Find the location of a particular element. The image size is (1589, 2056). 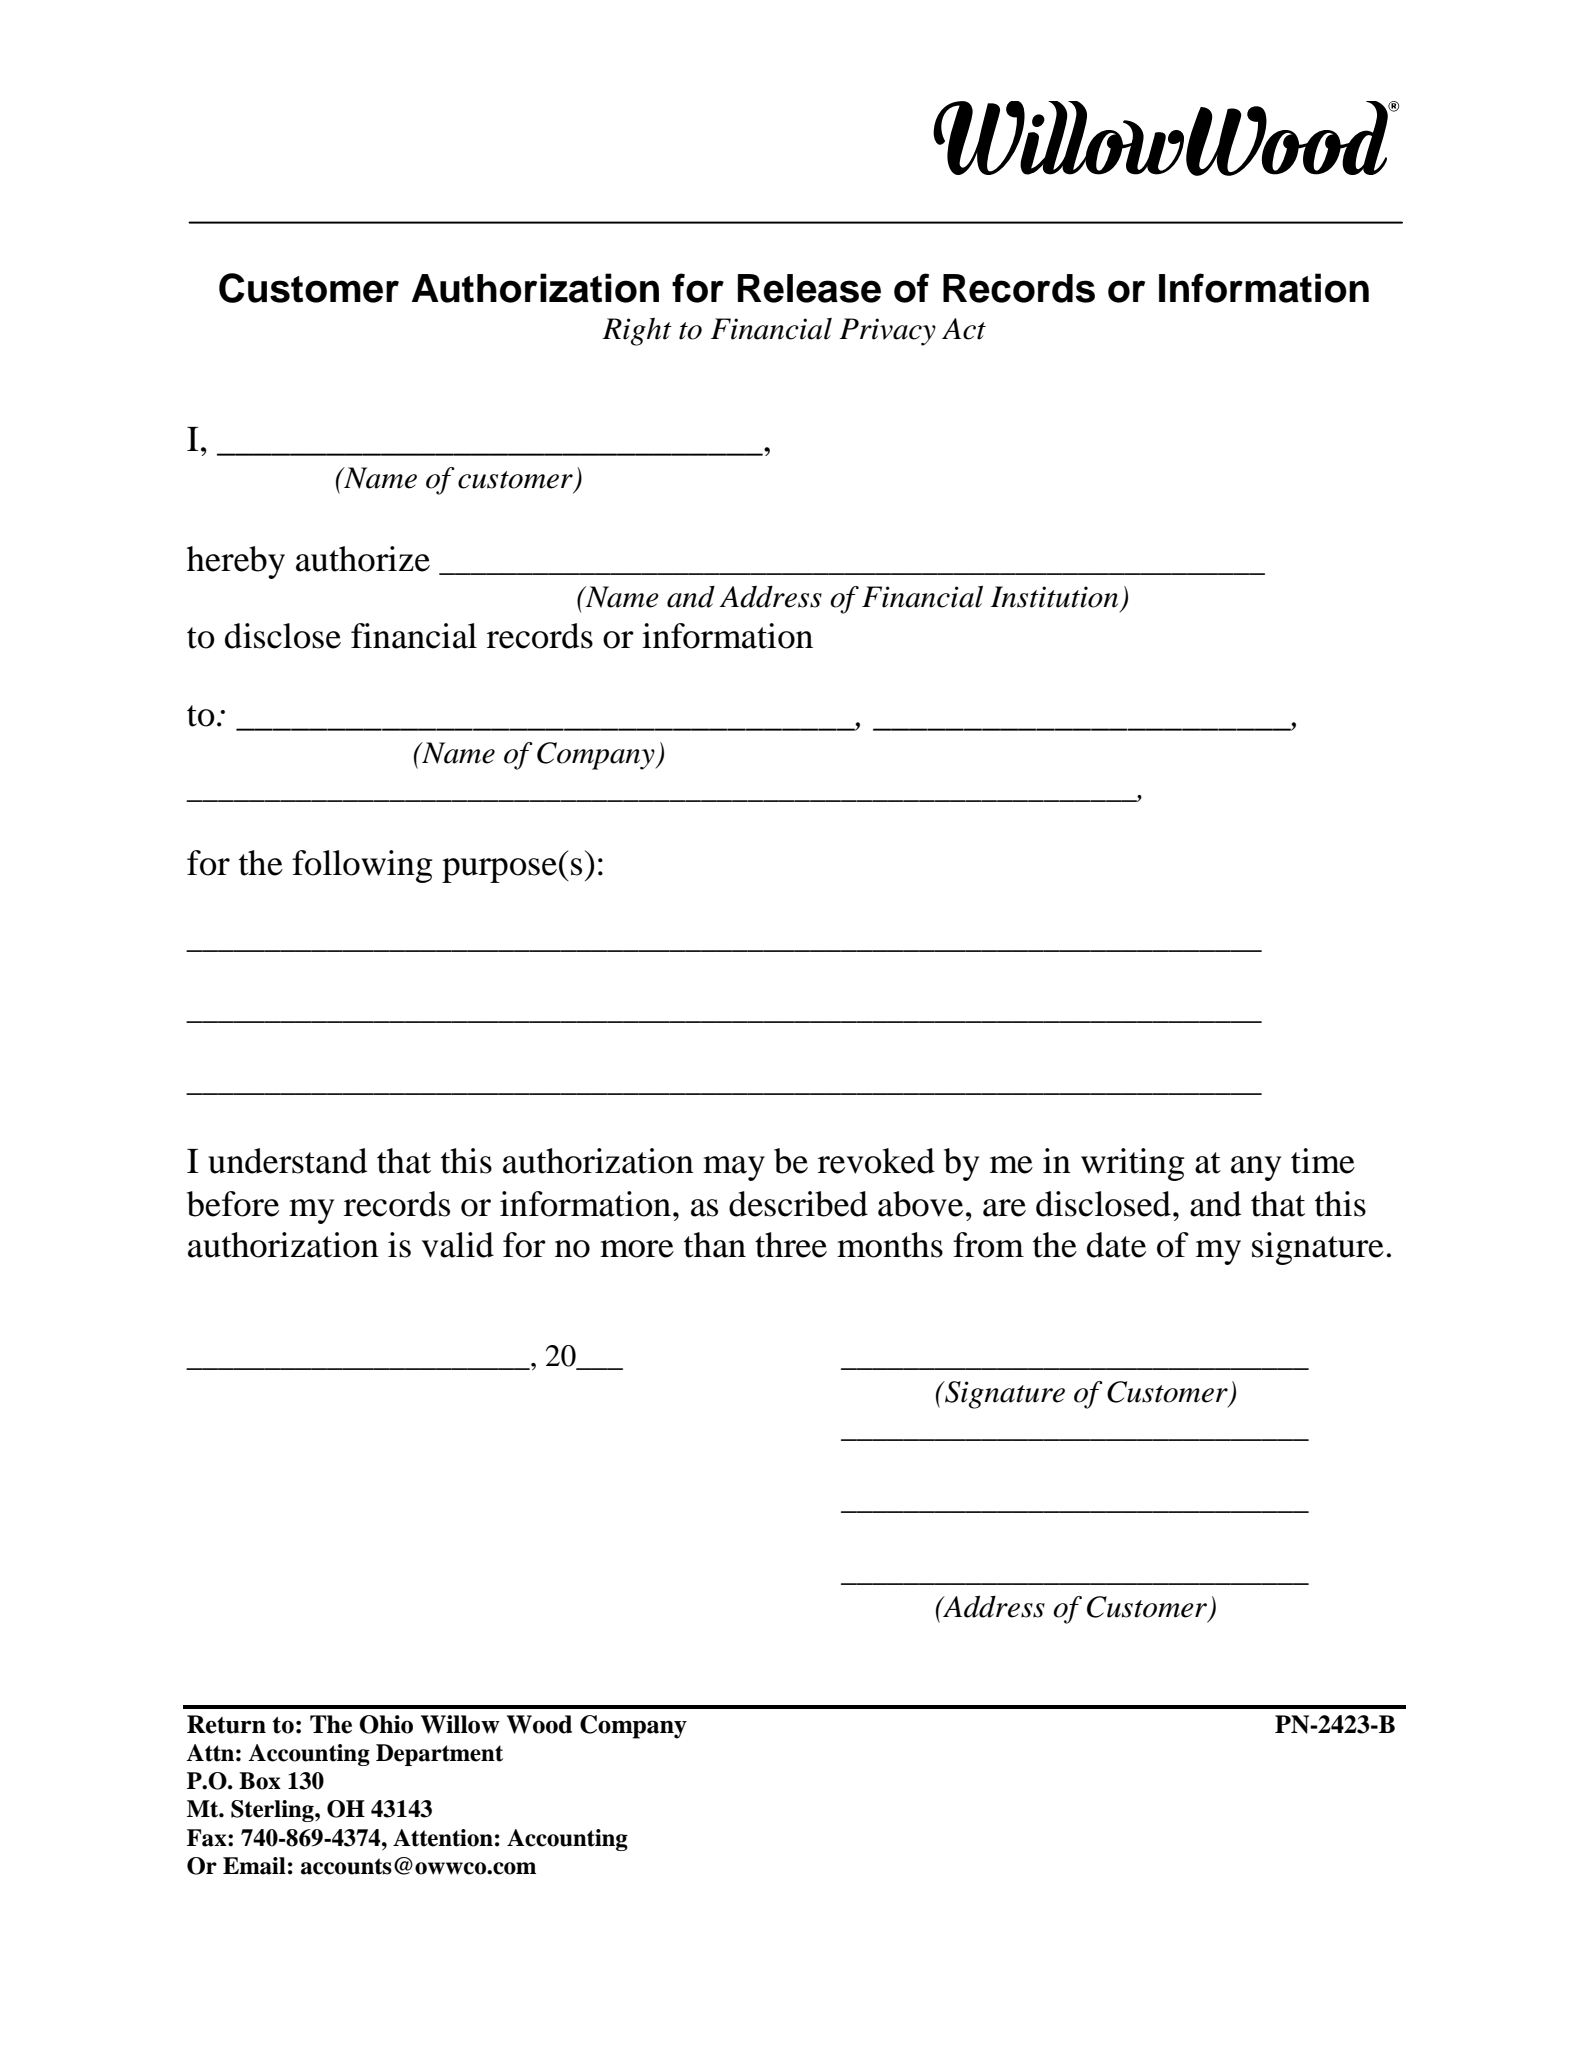

Release is located at coordinates (809, 288).
